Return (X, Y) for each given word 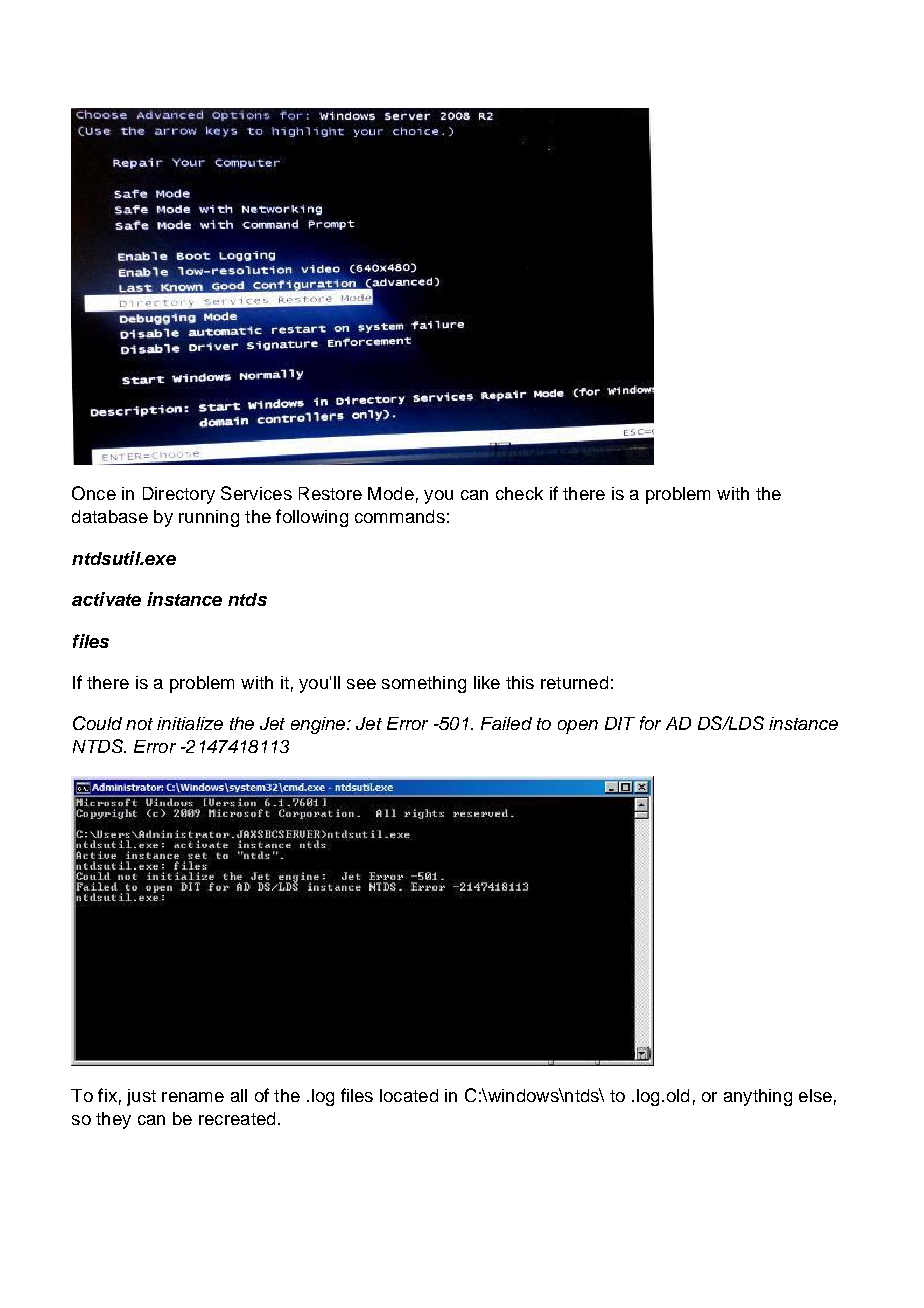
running (209, 518)
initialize (190, 723)
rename (193, 1097)
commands (400, 516)
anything (758, 1097)
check (519, 493)
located (409, 1095)
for (650, 723)
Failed (506, 723)
